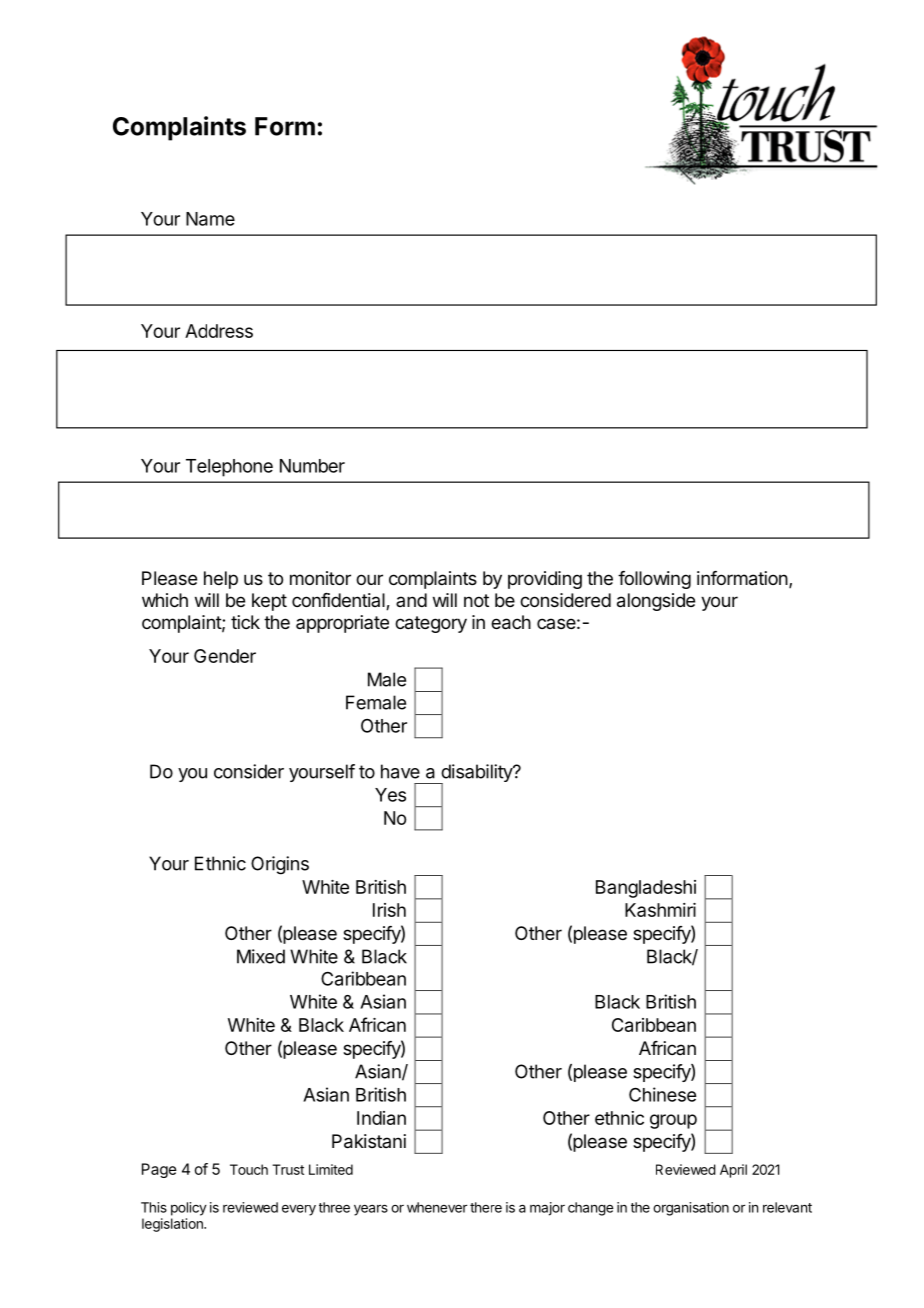 The width and height of the page is (924, 1308). Describe the element at coordinates (545, 580) in the page. I see `providing` at that location.
